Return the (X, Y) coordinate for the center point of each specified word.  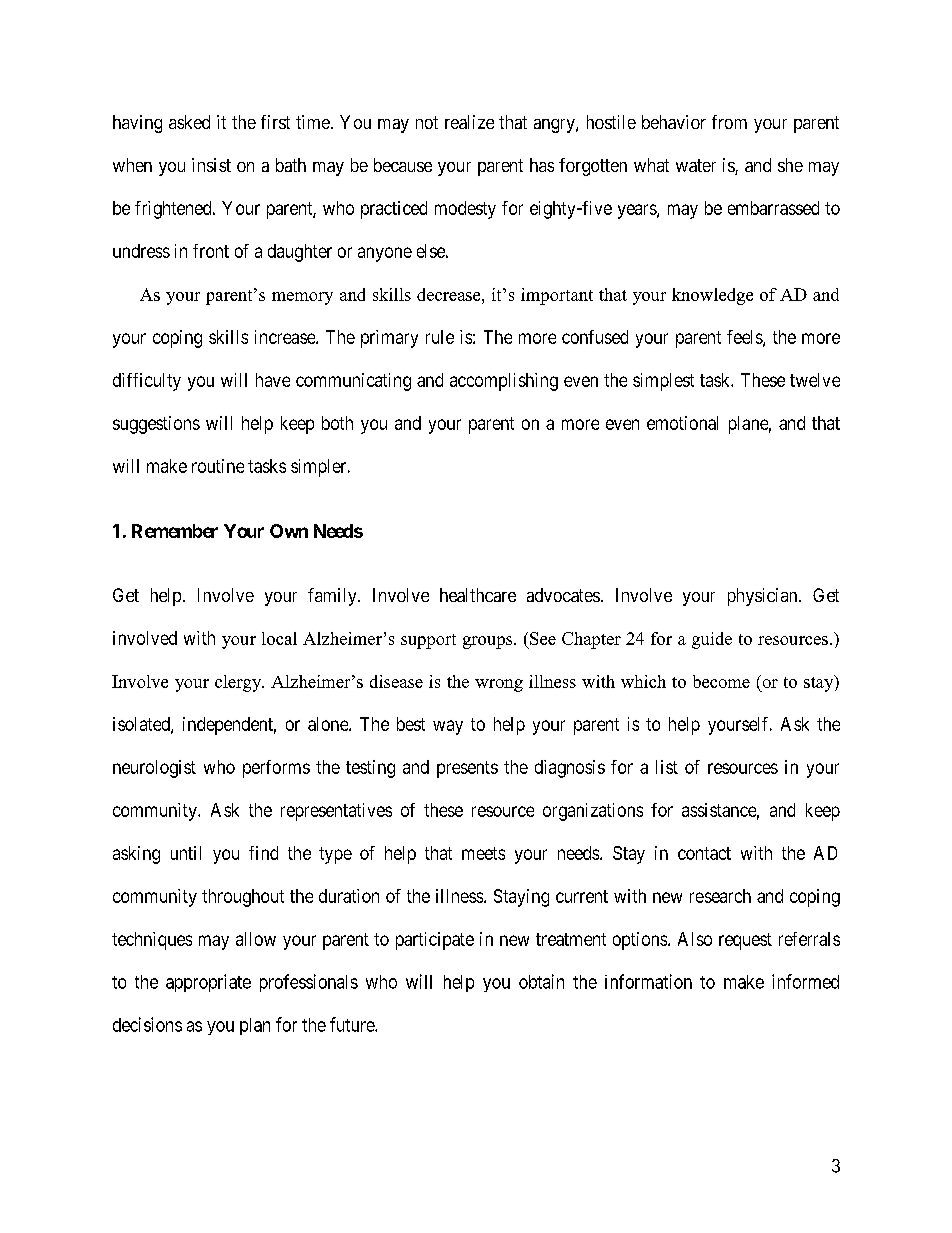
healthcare (478, 595)
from (729, 122)
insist (211, 165)
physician (764, 597)
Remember (175, 531)
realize (469, 122)
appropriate (208, 983)
